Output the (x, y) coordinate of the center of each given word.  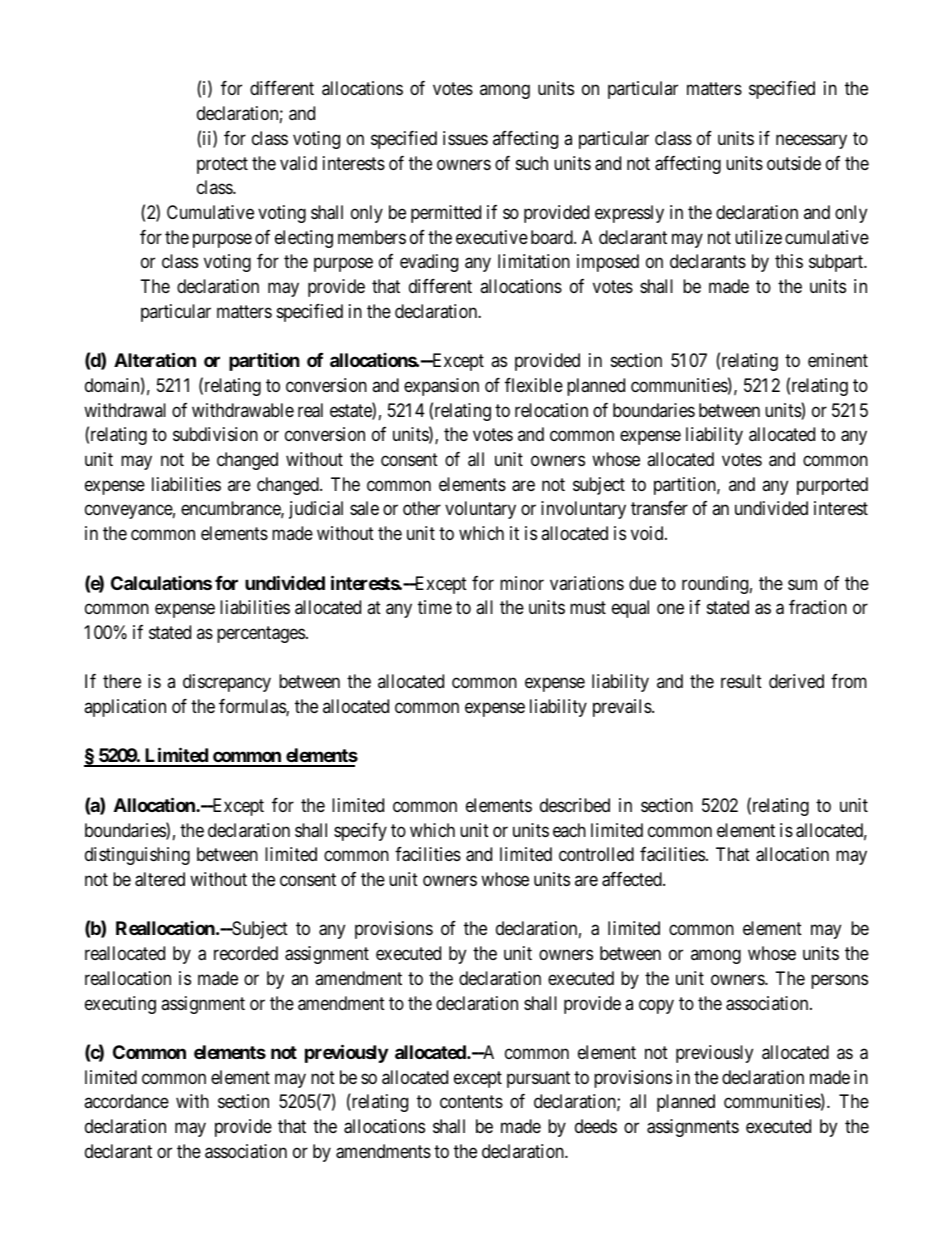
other (422, 508)
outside (794, 163)
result (741, 681)
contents (471, 1102)
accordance (126, 1101)
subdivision (215, 434)
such (532, 163)
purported (832, 486)
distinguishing (137, 856)
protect (222, 165)
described (575, 805)
